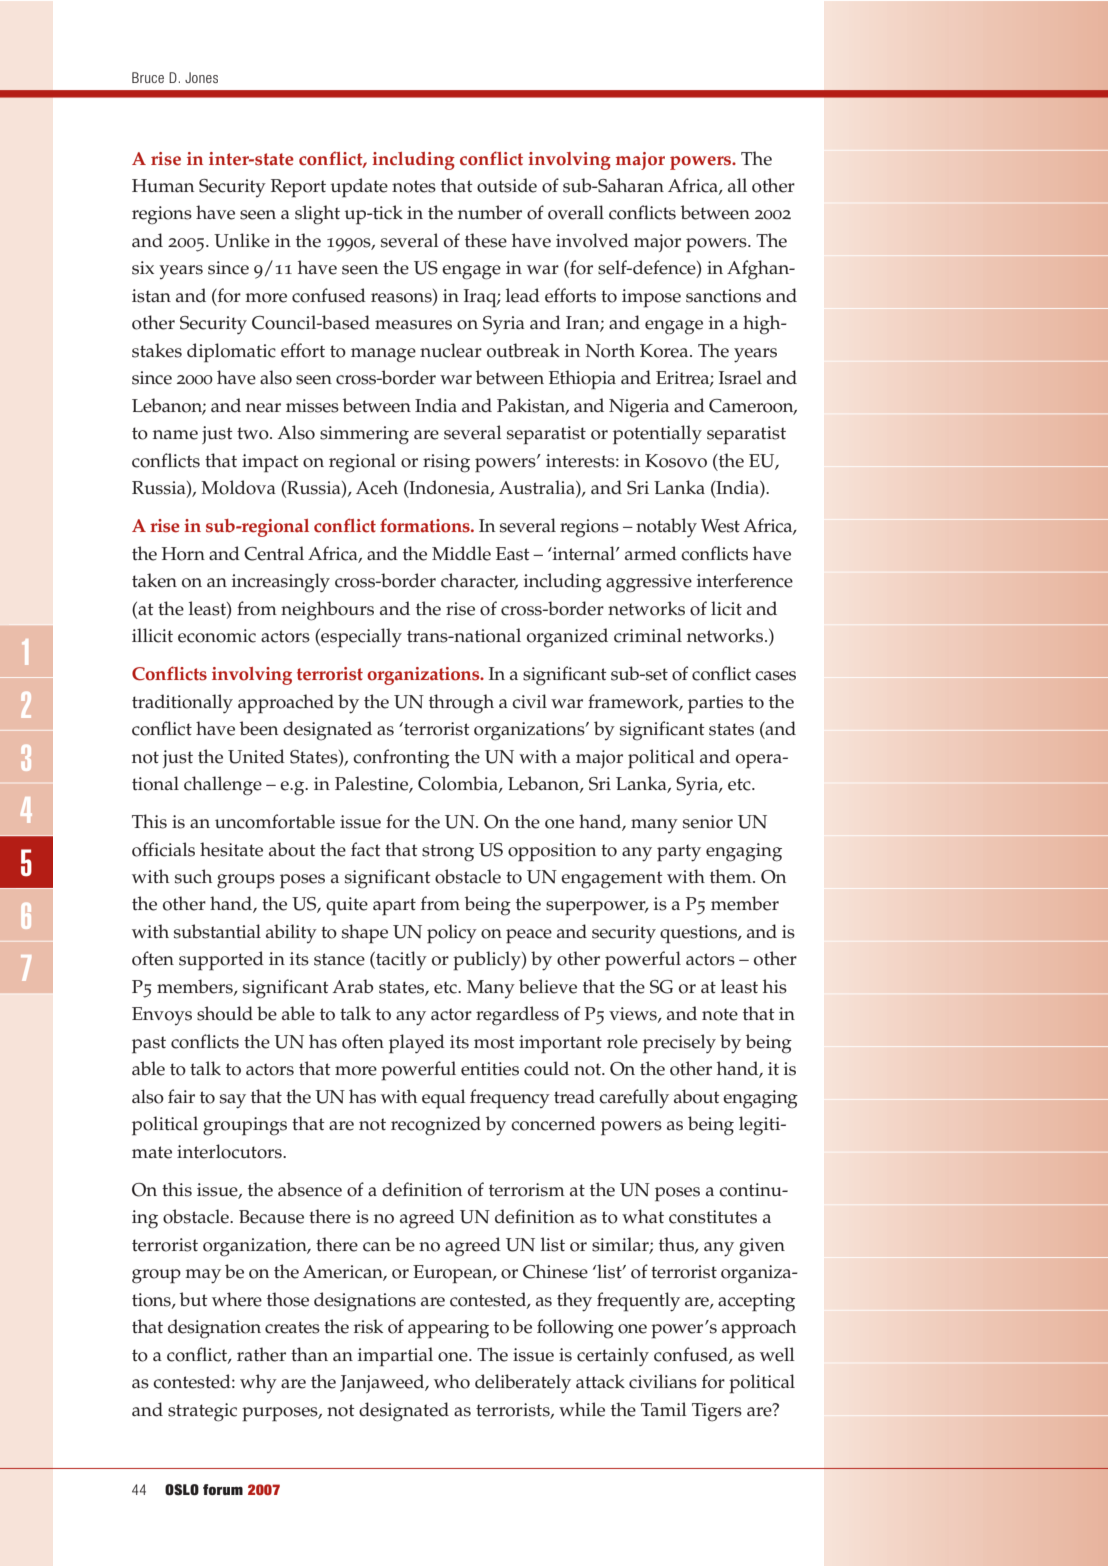 This page has height=1566, width=1108. I want to click on rising, so click(446, 463).
